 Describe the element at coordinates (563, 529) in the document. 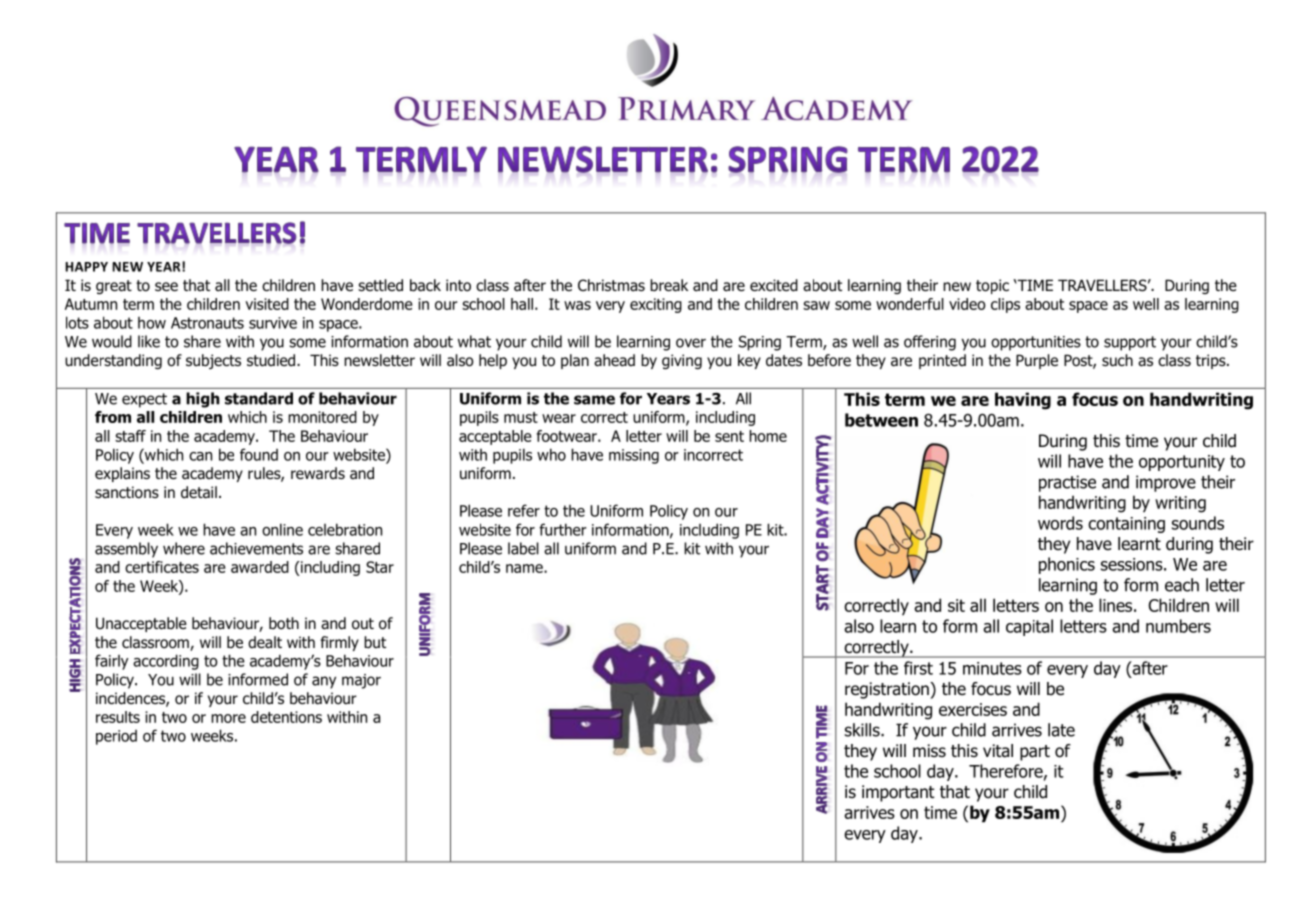

I see `further` at that location.
